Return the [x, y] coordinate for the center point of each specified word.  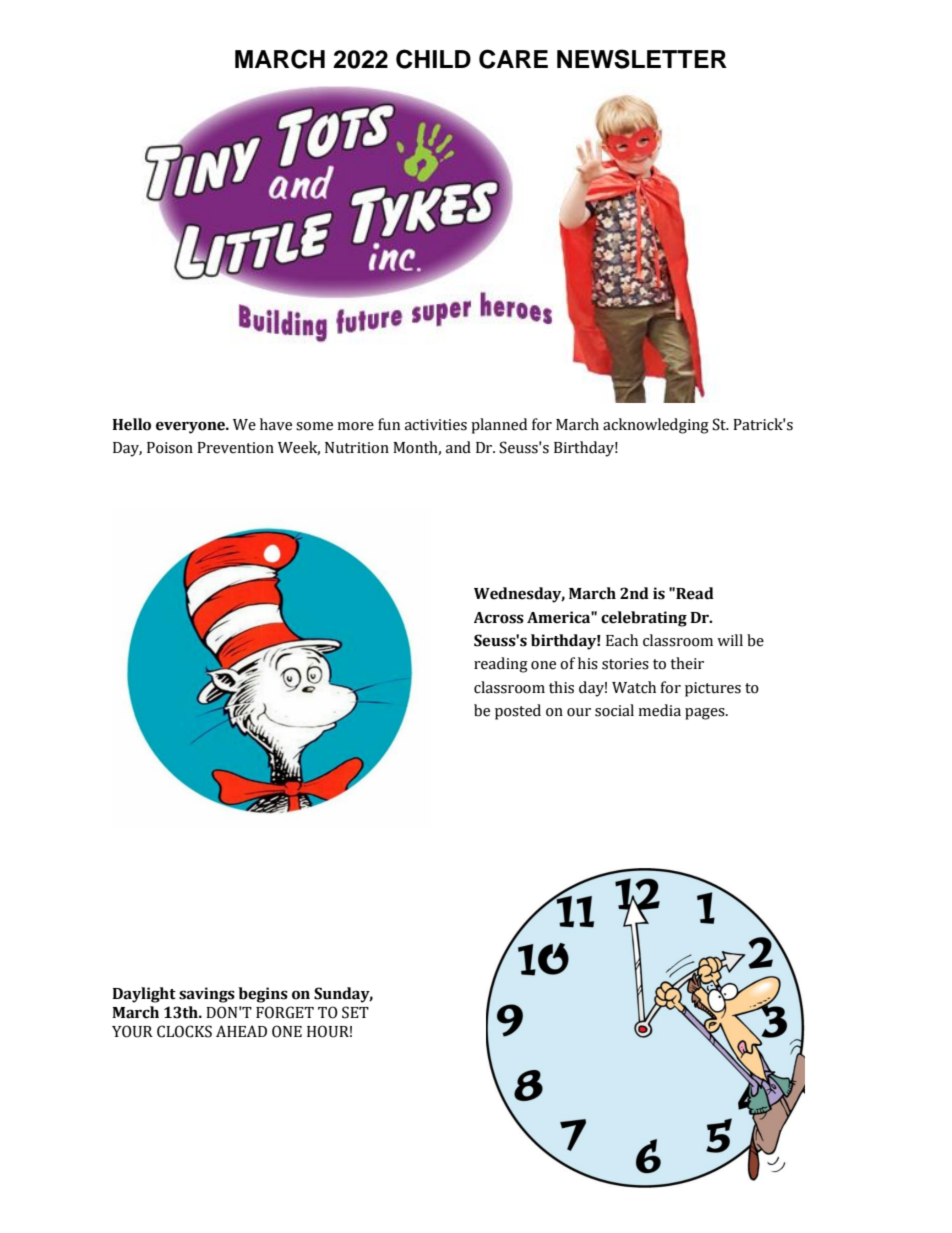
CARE [513, 59]
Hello [131, 424]
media [659, 710]
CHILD [433, 59]
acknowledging [656, 426]
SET [355, 1012]
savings [207, 995]
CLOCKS [184, 1031]
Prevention [235, 448]
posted [518, 712]
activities [436, 425]
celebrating [644, 619]
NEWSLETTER [642, 59]
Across [499, 618]
